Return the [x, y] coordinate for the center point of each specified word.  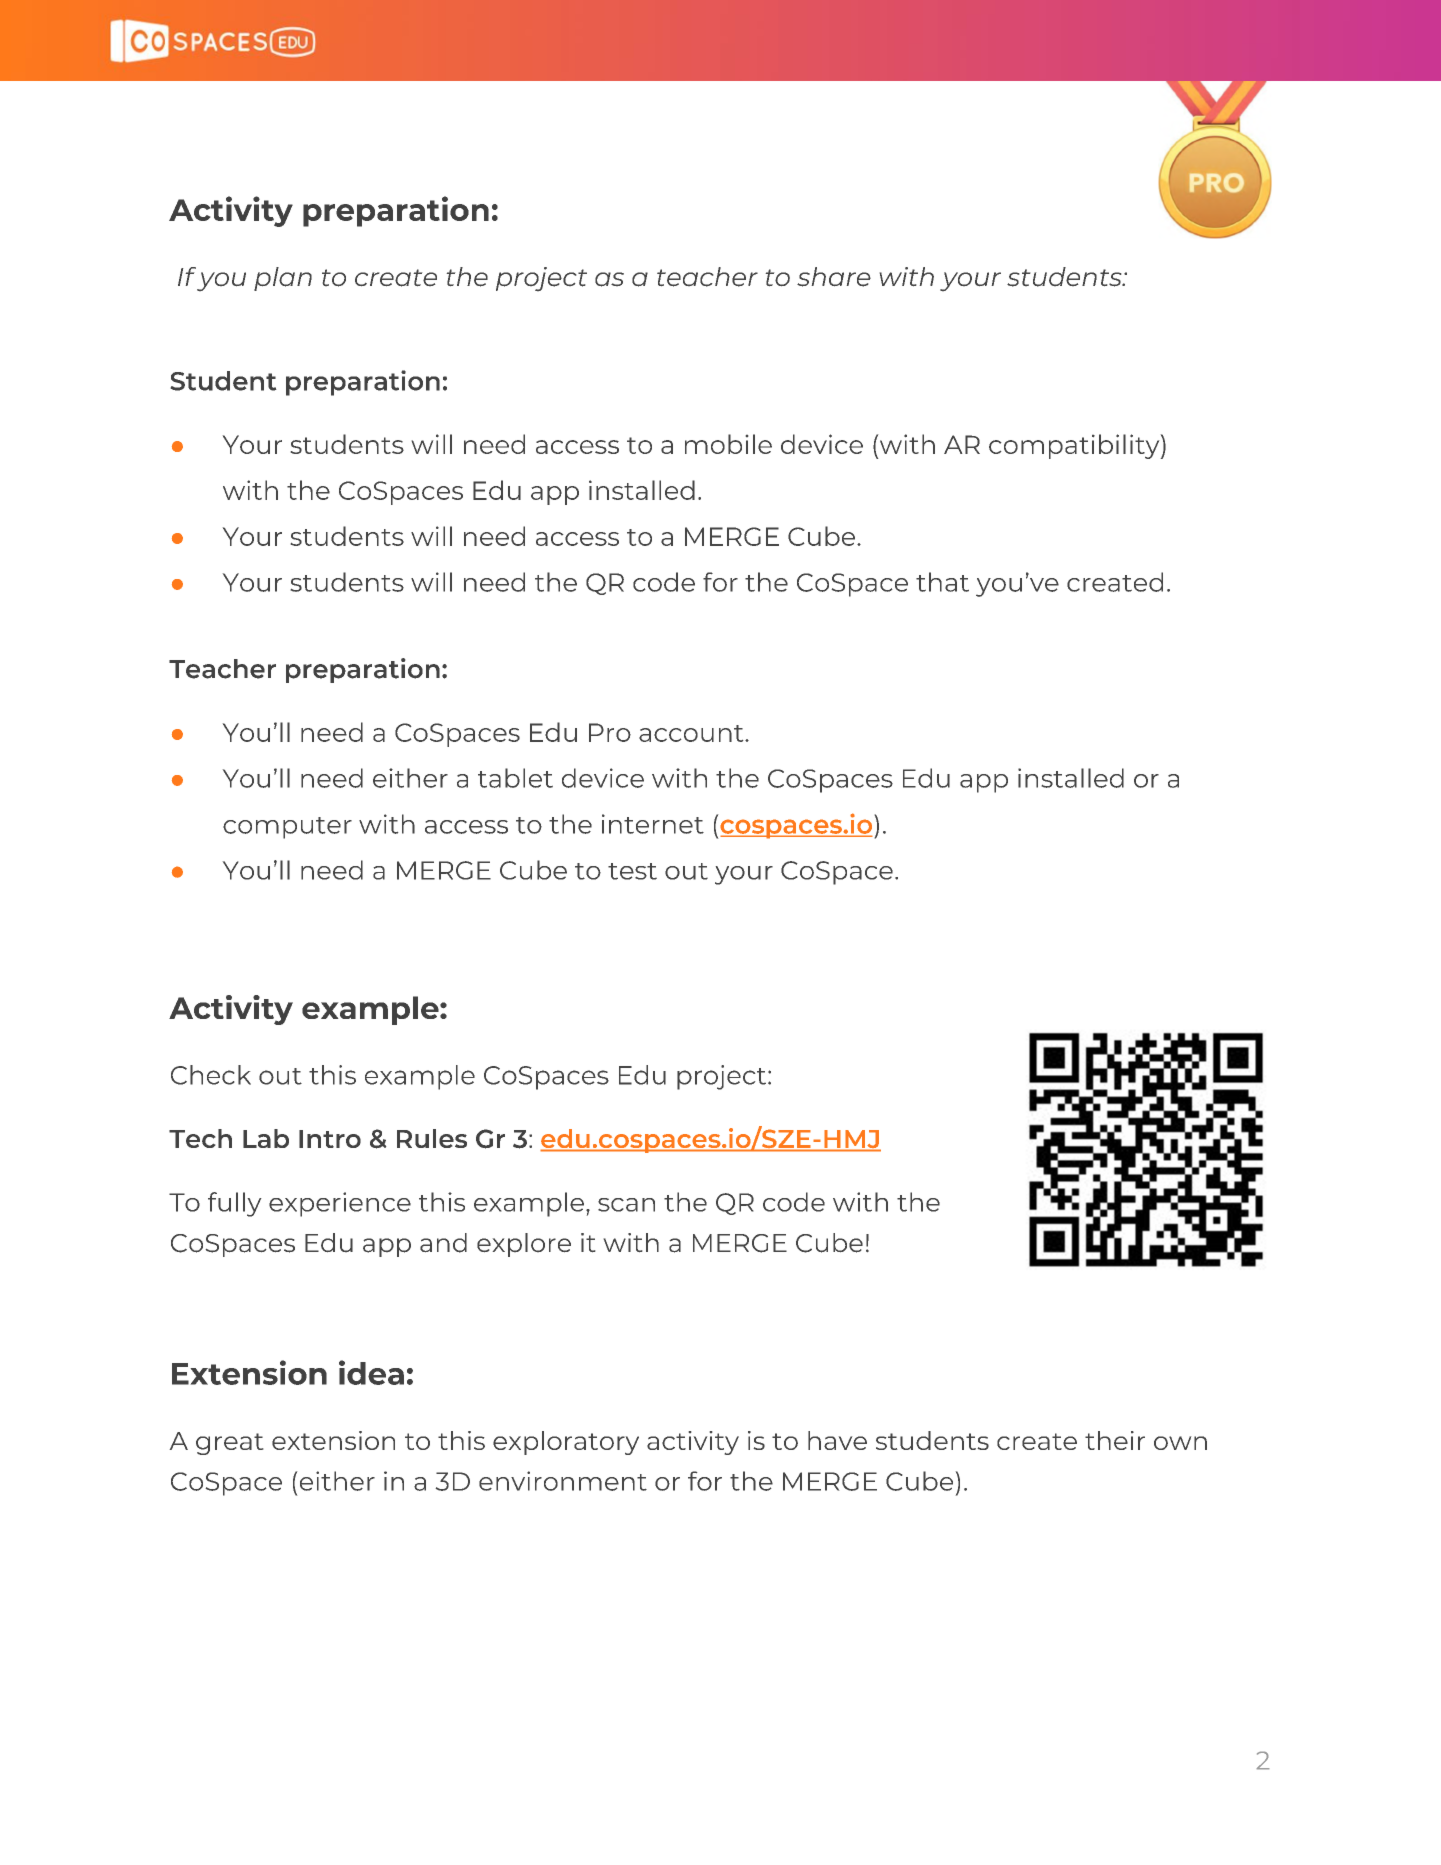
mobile [728, 444]
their [1115, 1440]
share [834, 277]
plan [283, 279]
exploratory [566, 1443]
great [229, 1444]
